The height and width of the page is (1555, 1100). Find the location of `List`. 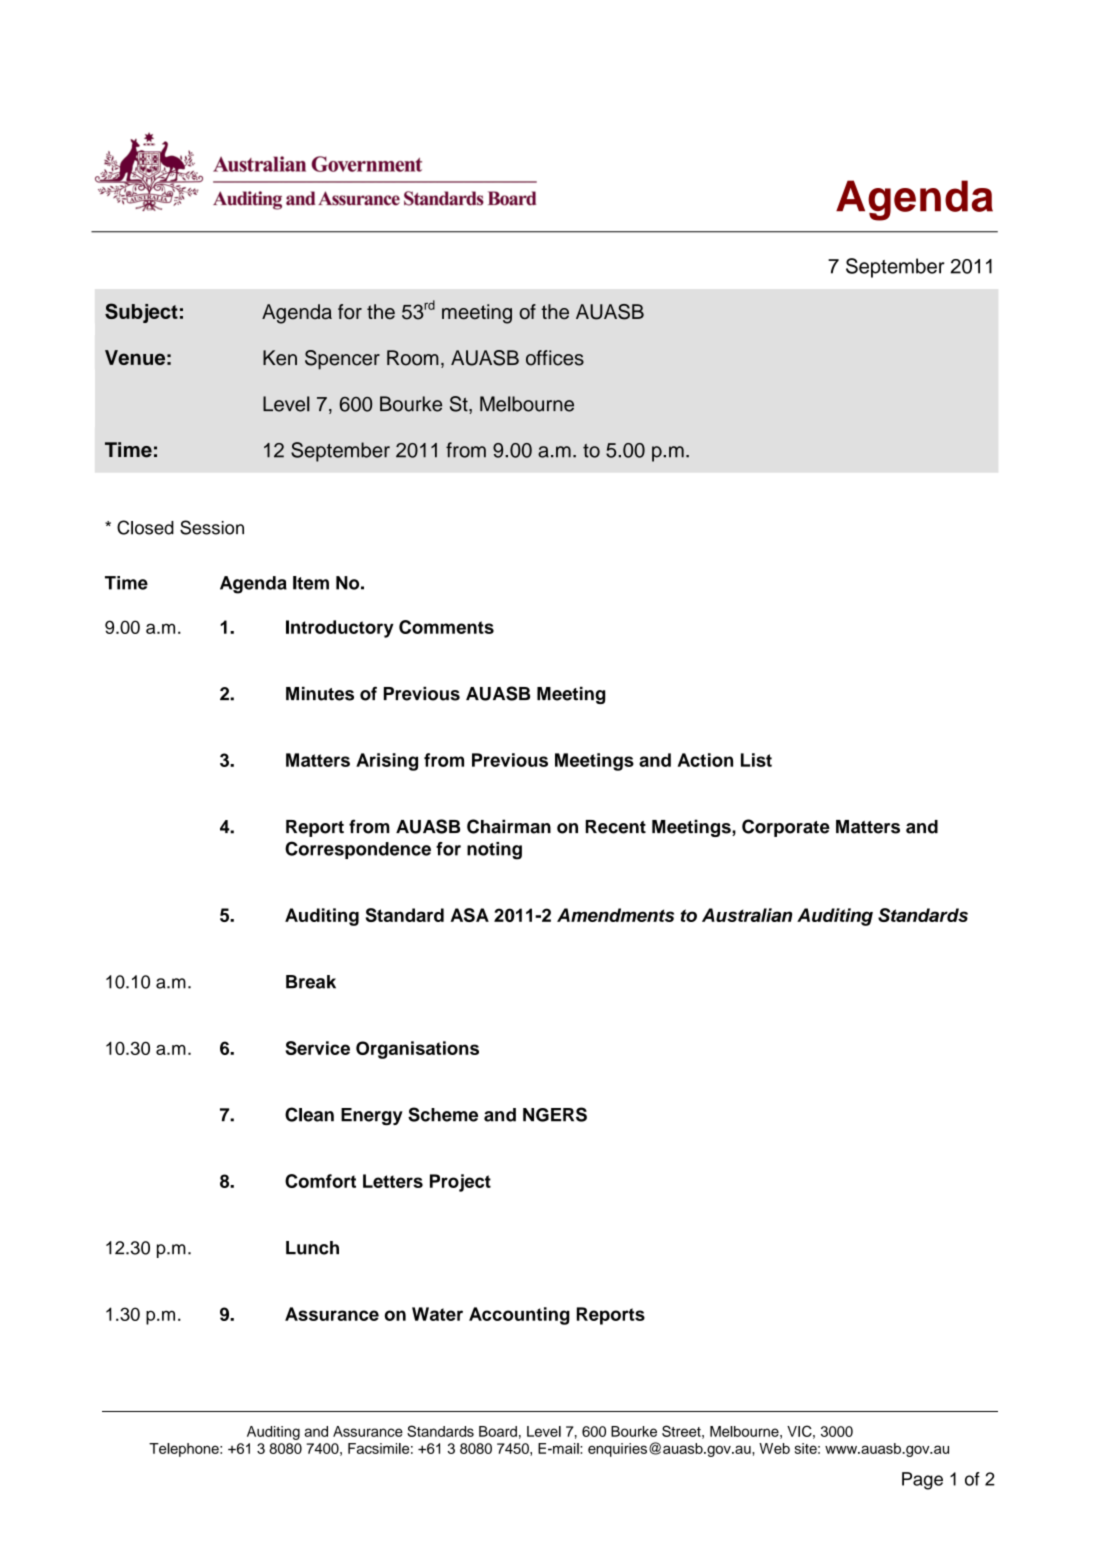

List is located at coordinates (756, 760).
